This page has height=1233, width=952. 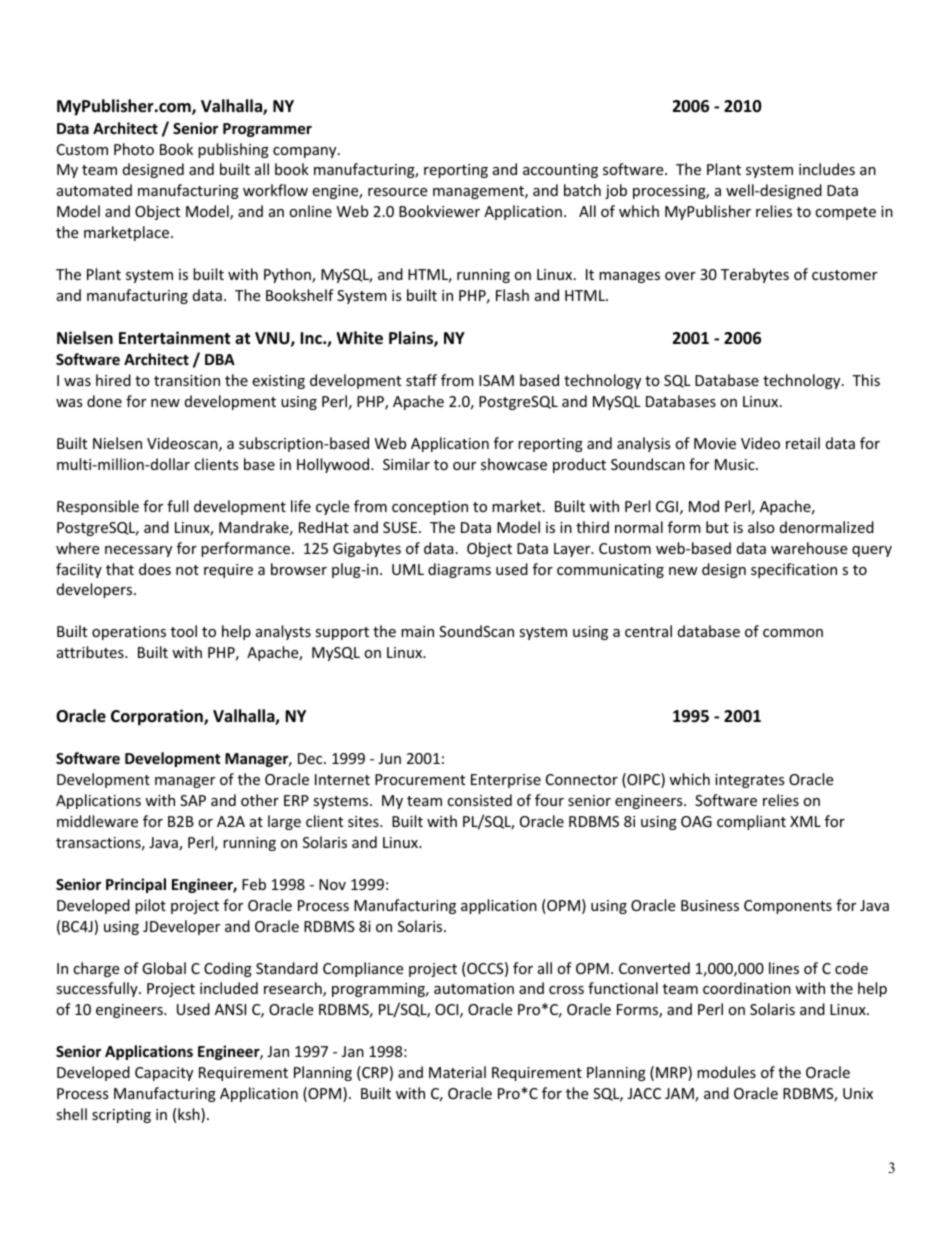 I want to click on necessary, so click(x=138, y=551).
